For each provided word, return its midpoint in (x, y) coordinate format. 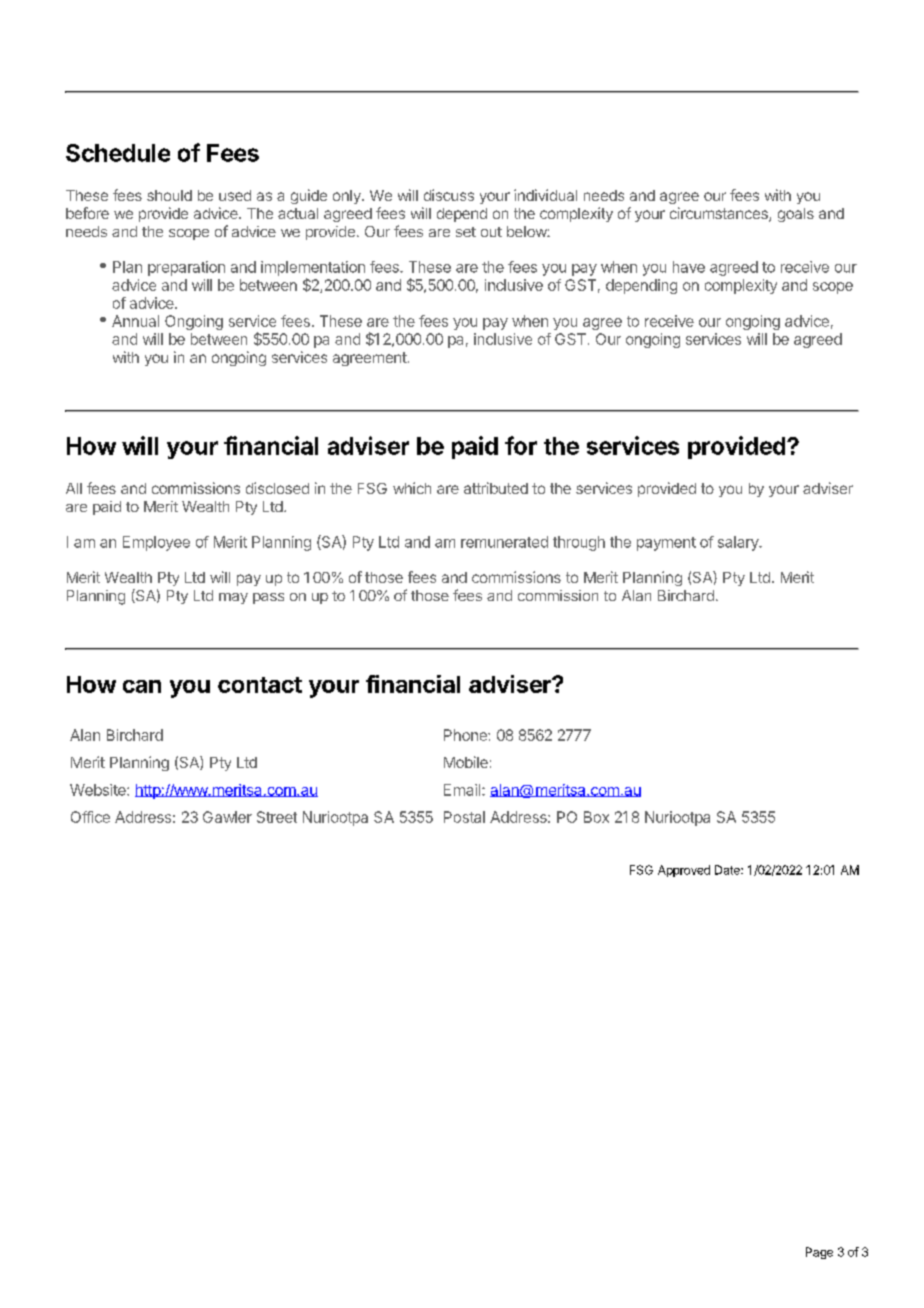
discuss (449, 195)
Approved (684, 871)
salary (739, 543)
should (169, 195)
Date (728, 870)
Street (277, 817)
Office (90, 817)
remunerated (504, 542)
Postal (464, 817)
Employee (156, 543)
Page (819, 1253)
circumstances (720, 214)
